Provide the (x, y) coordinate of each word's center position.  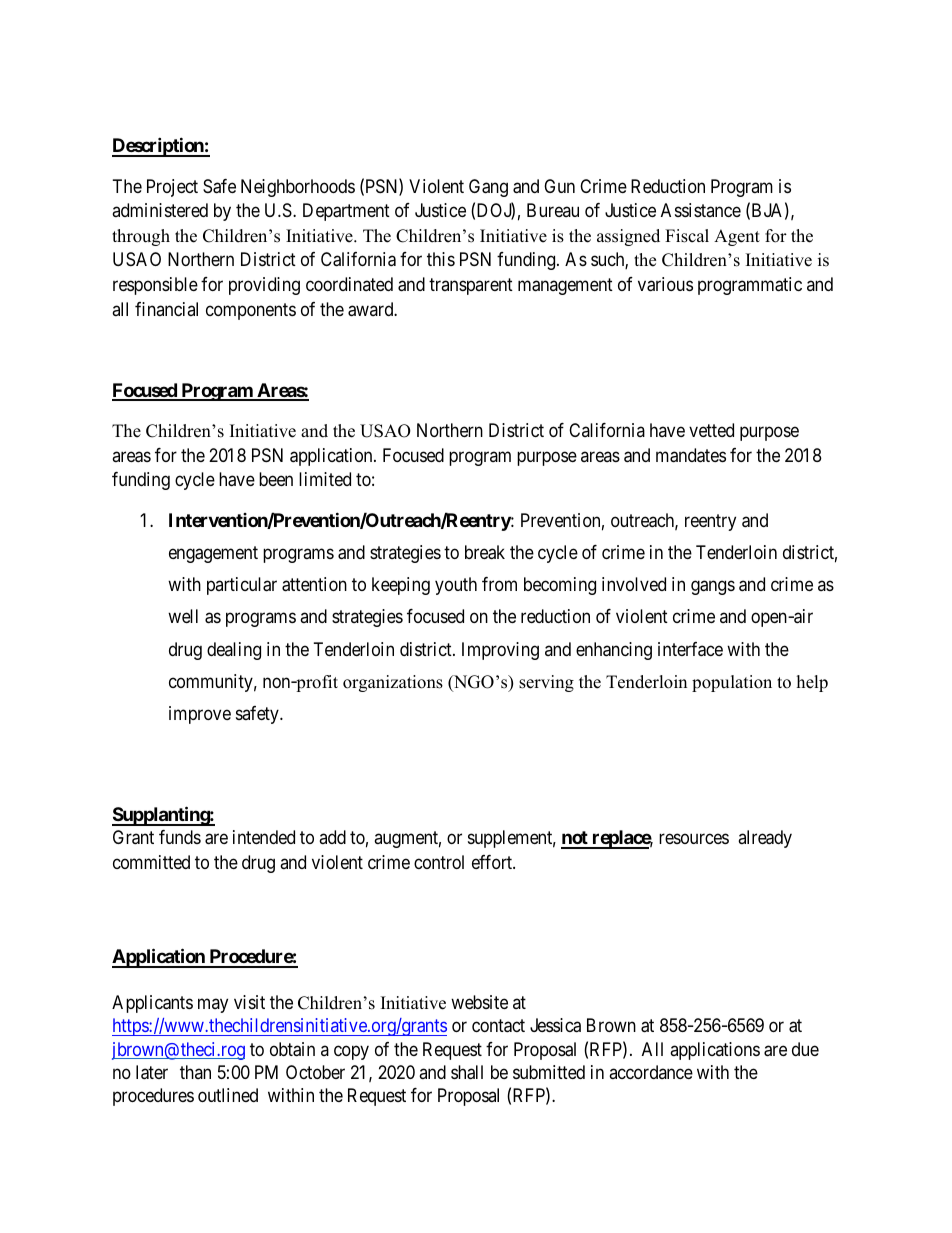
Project (172, 188)
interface (690, 649)
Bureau (553, 210)
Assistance (701, 210)
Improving (500, 651)
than (195, 1072)
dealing (234, 651)
